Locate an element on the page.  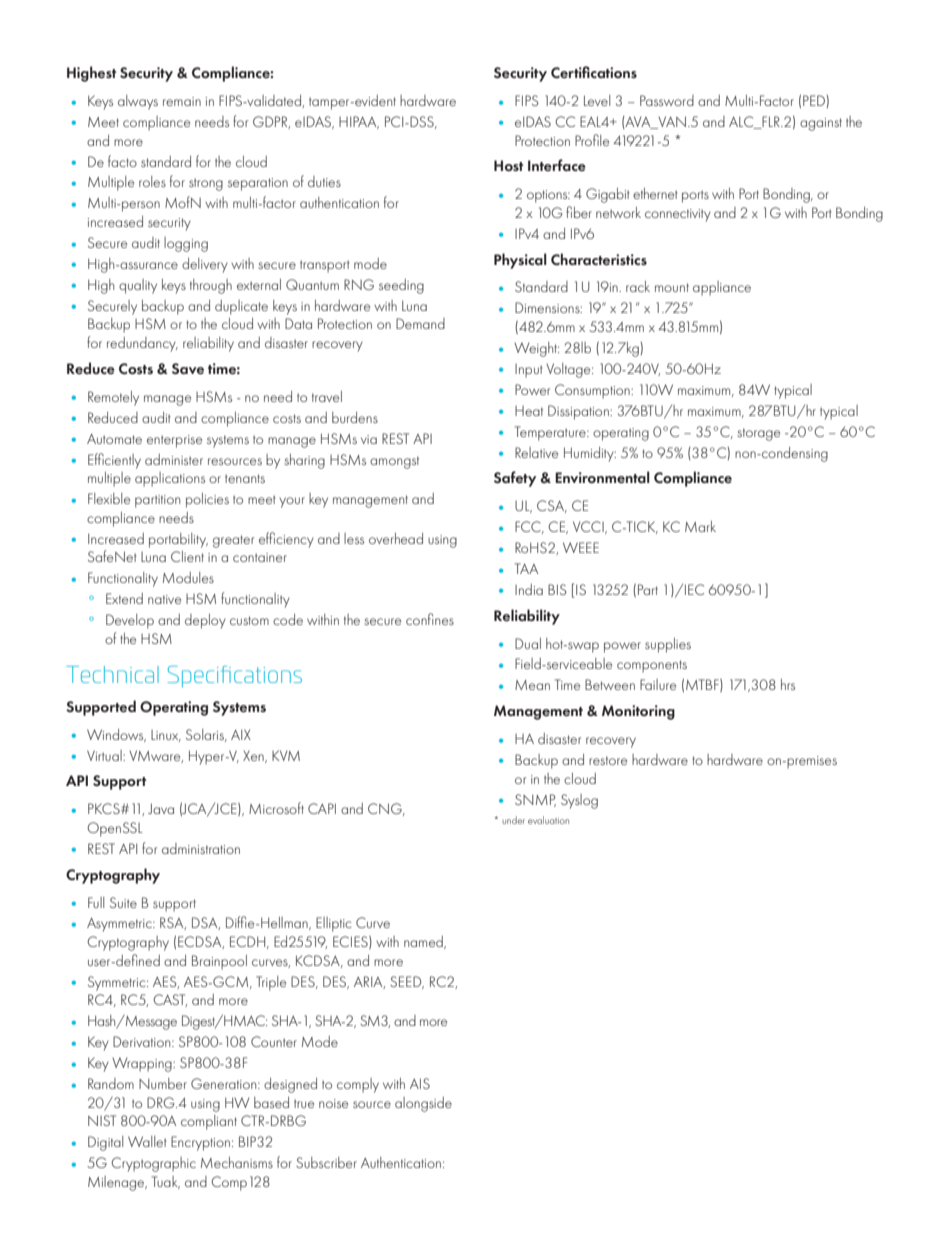
confines is located at coordinates (430, 619).
